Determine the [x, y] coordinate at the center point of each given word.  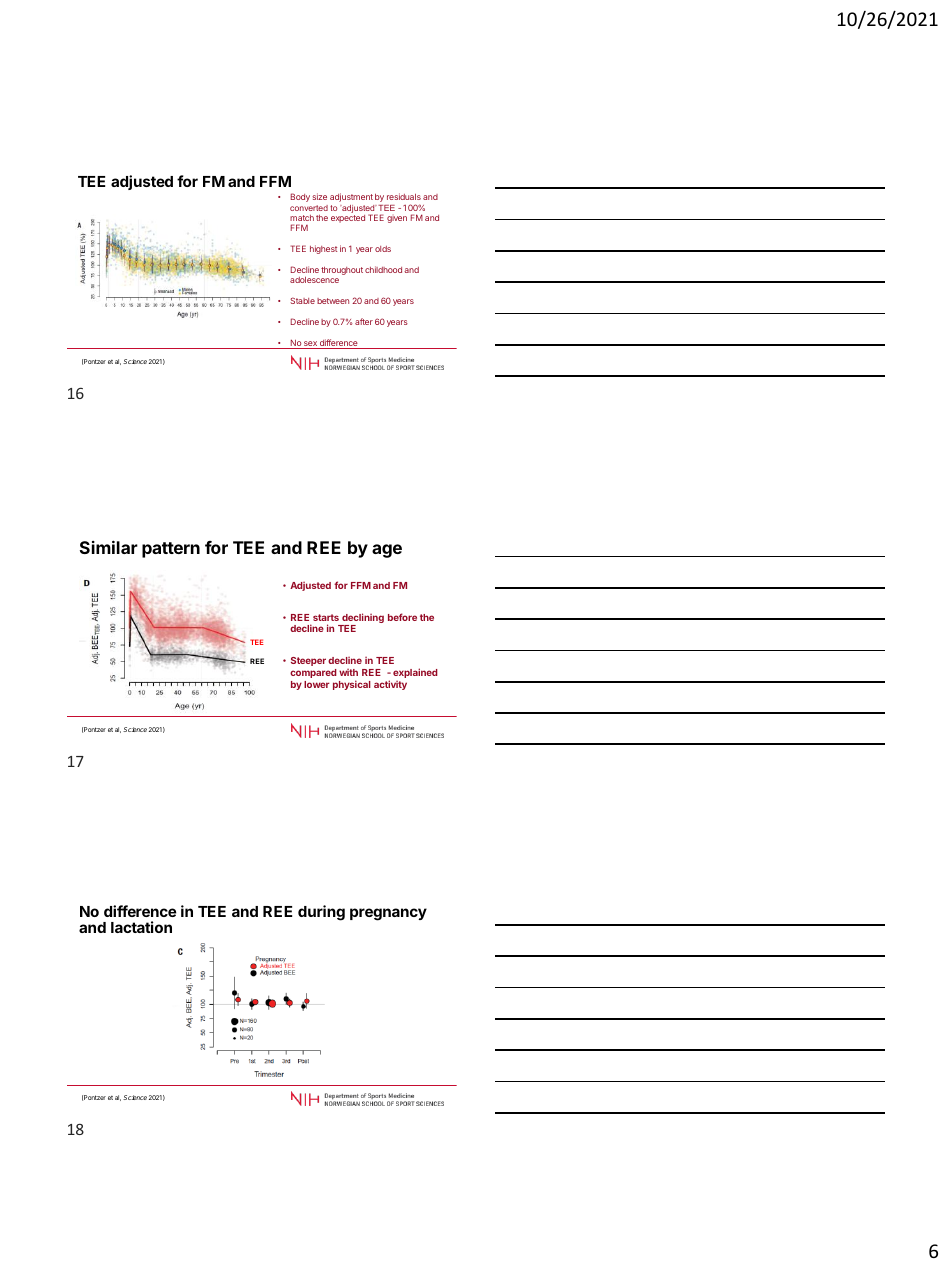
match [302, 218]
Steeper [308, 661]
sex [310, 345]
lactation [141, 927]
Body [300, 197]
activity [390, 685]
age [387, 551]
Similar [109, 547]
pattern [171, 550]
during [321, 913]
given [397, 219]
